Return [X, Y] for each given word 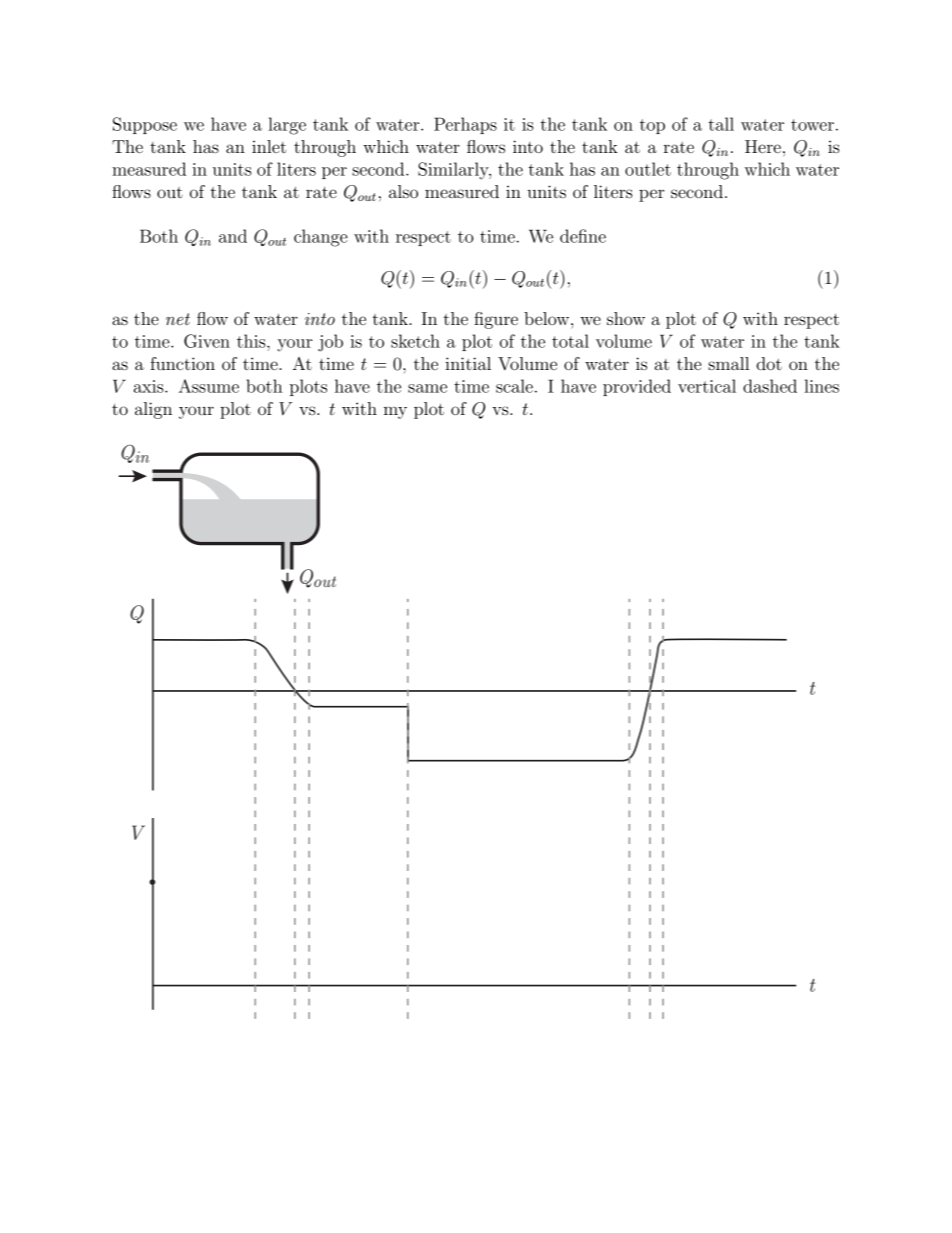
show [626, 318]
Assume [209, 386]
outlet [648, 169]
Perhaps [465, 125]
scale [514, 386]
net [178, 319]
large [287, 126]
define [583, 236]
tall [721, 124]
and [233, 236]
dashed [770, 386]
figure [496, 320]
